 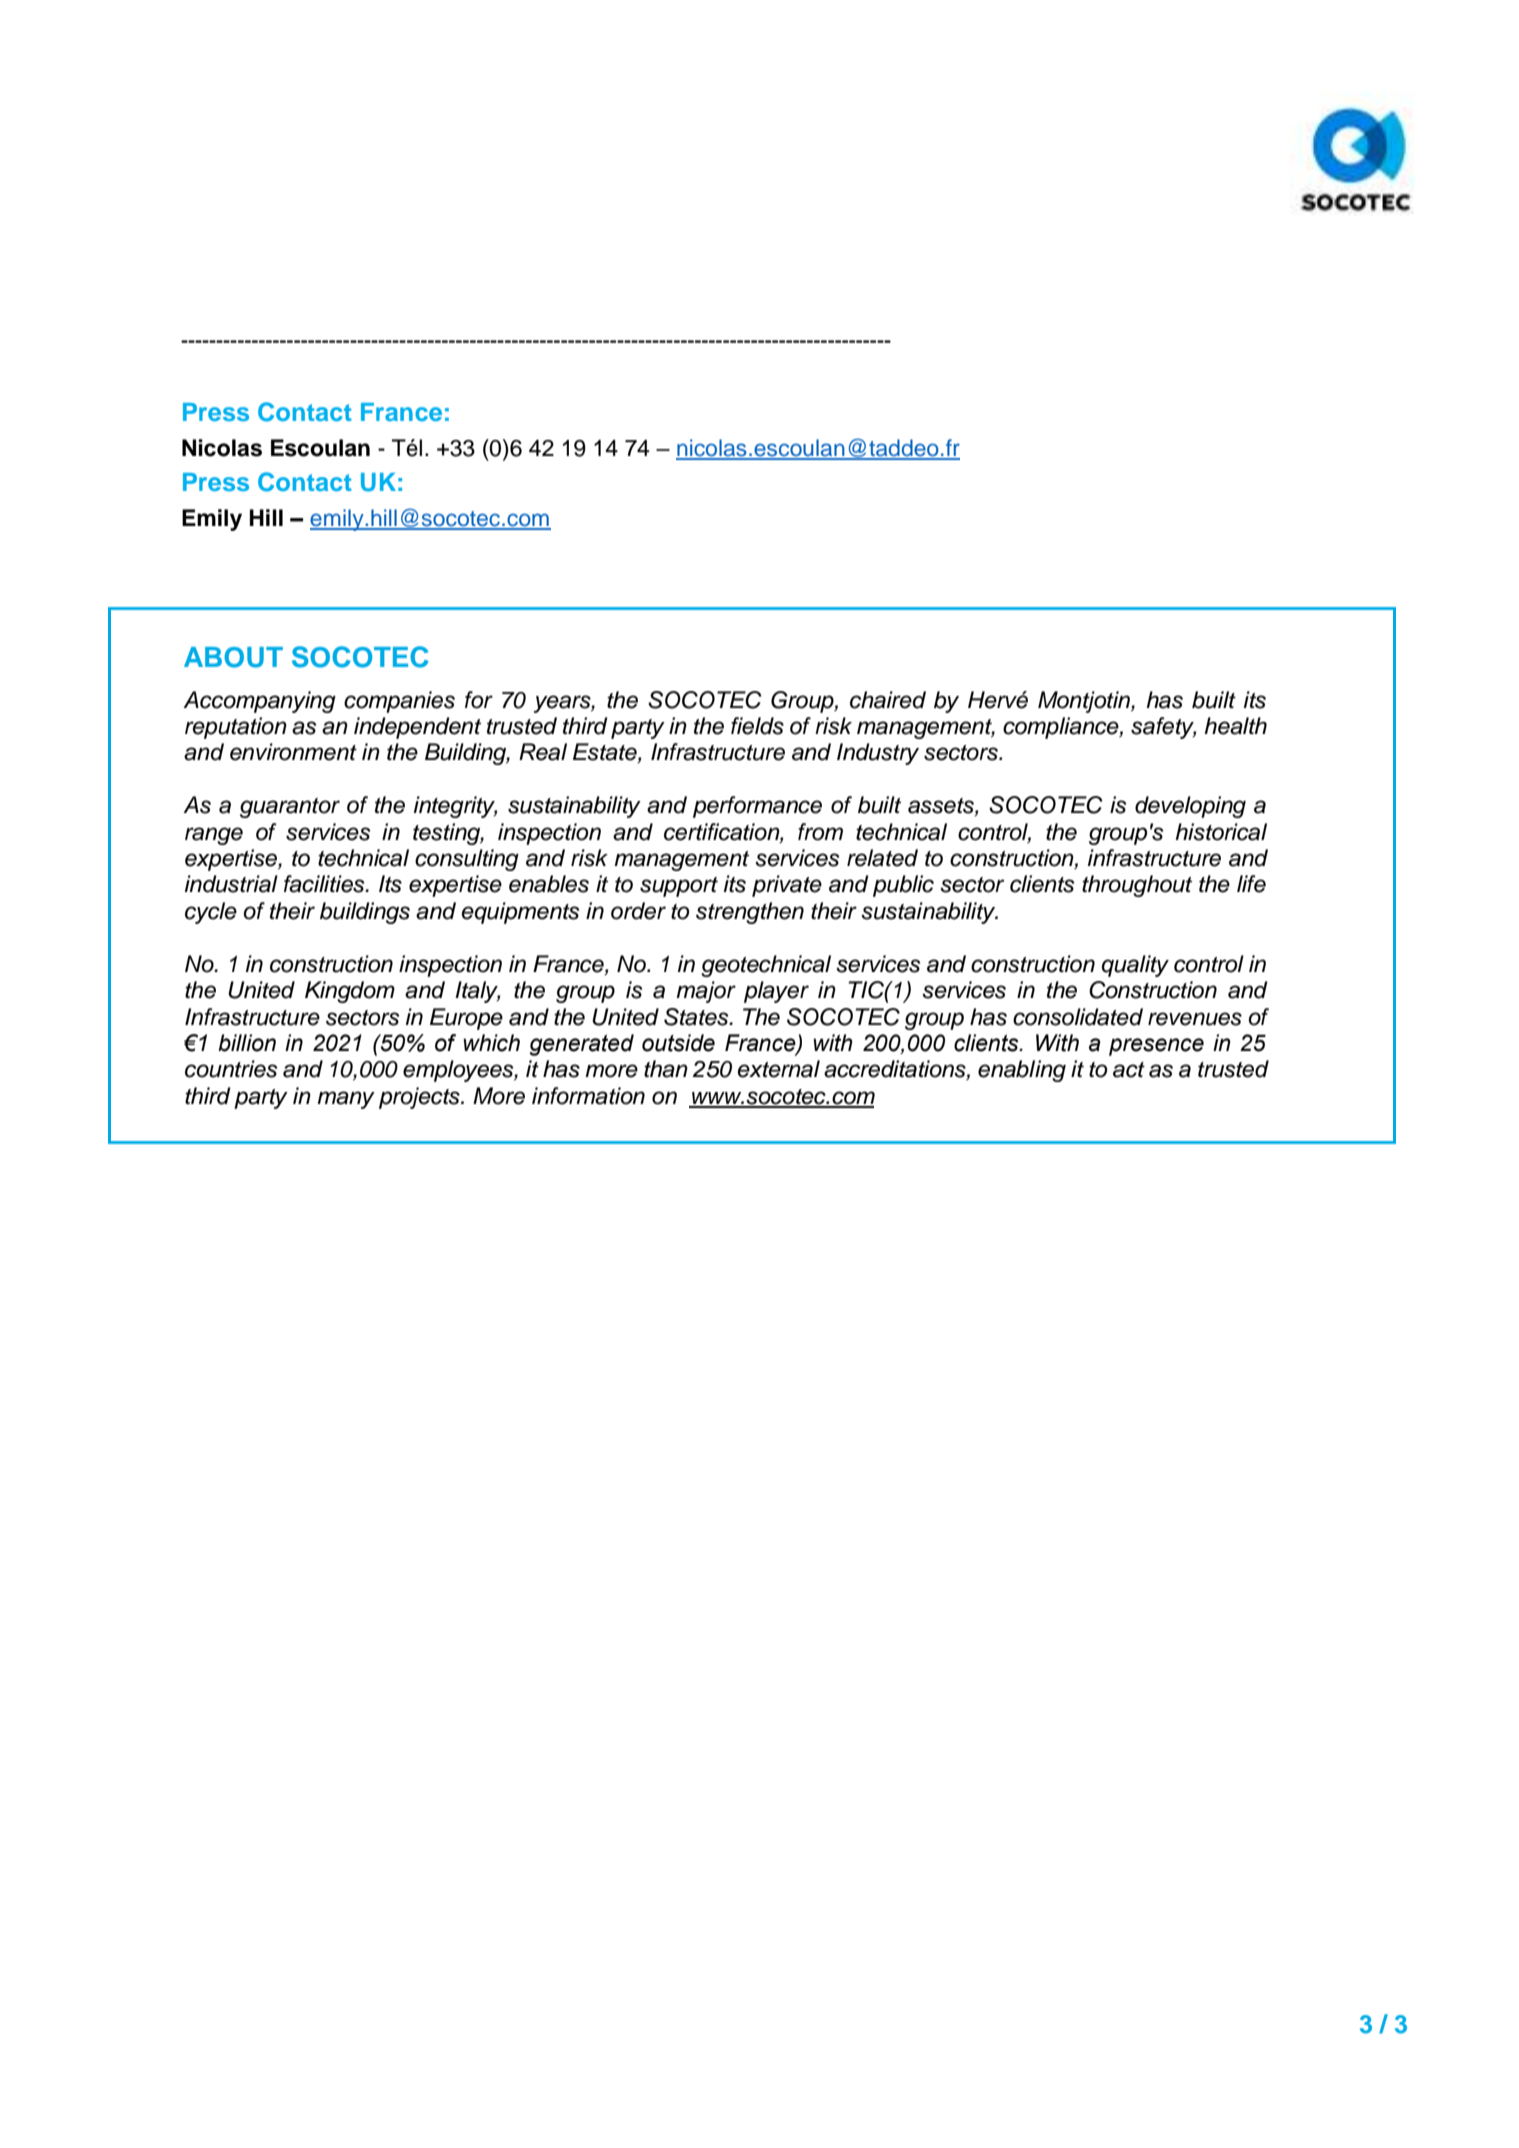 What do you see at coordinates (466, 1019) in the page?
I see `Europe` at bounding box center [466, 1019].
